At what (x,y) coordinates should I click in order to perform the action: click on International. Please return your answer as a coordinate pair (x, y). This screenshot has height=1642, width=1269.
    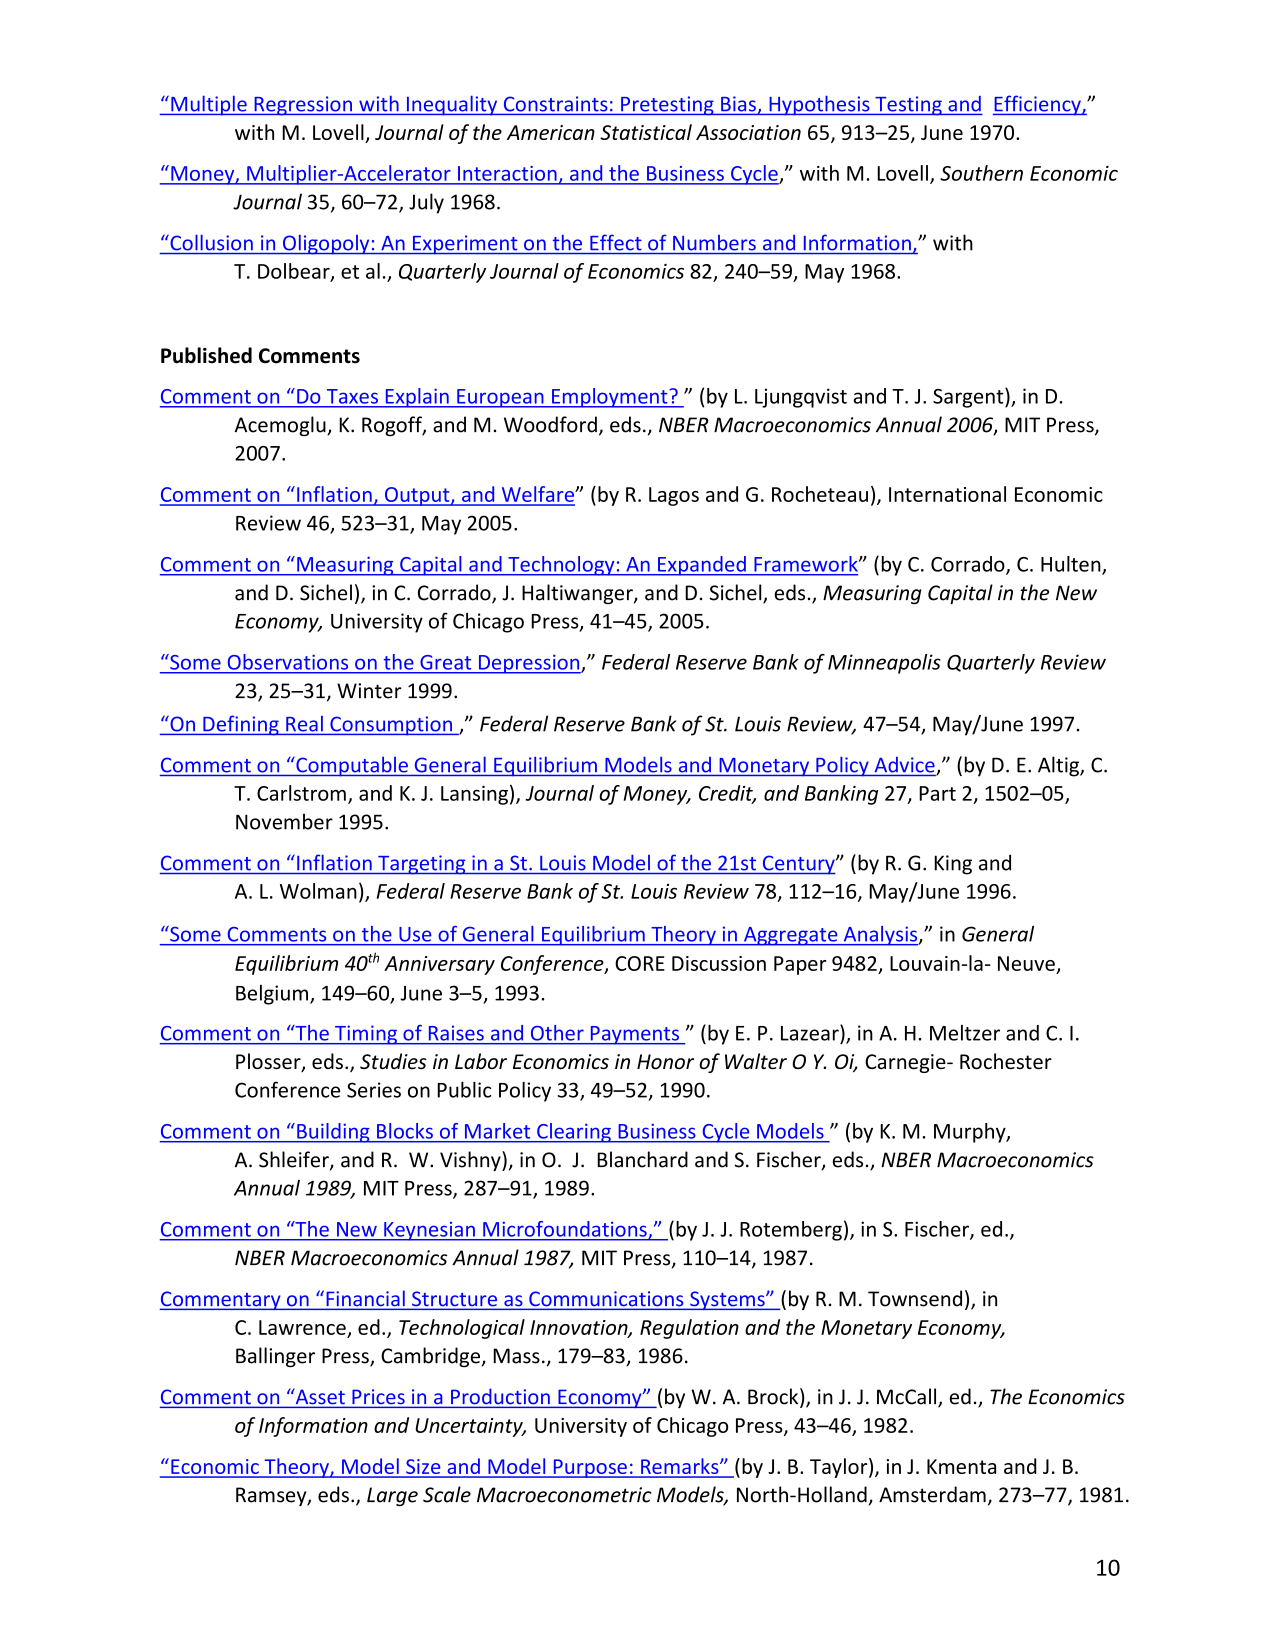
    Looking at the image, I should click on (947, 494).
